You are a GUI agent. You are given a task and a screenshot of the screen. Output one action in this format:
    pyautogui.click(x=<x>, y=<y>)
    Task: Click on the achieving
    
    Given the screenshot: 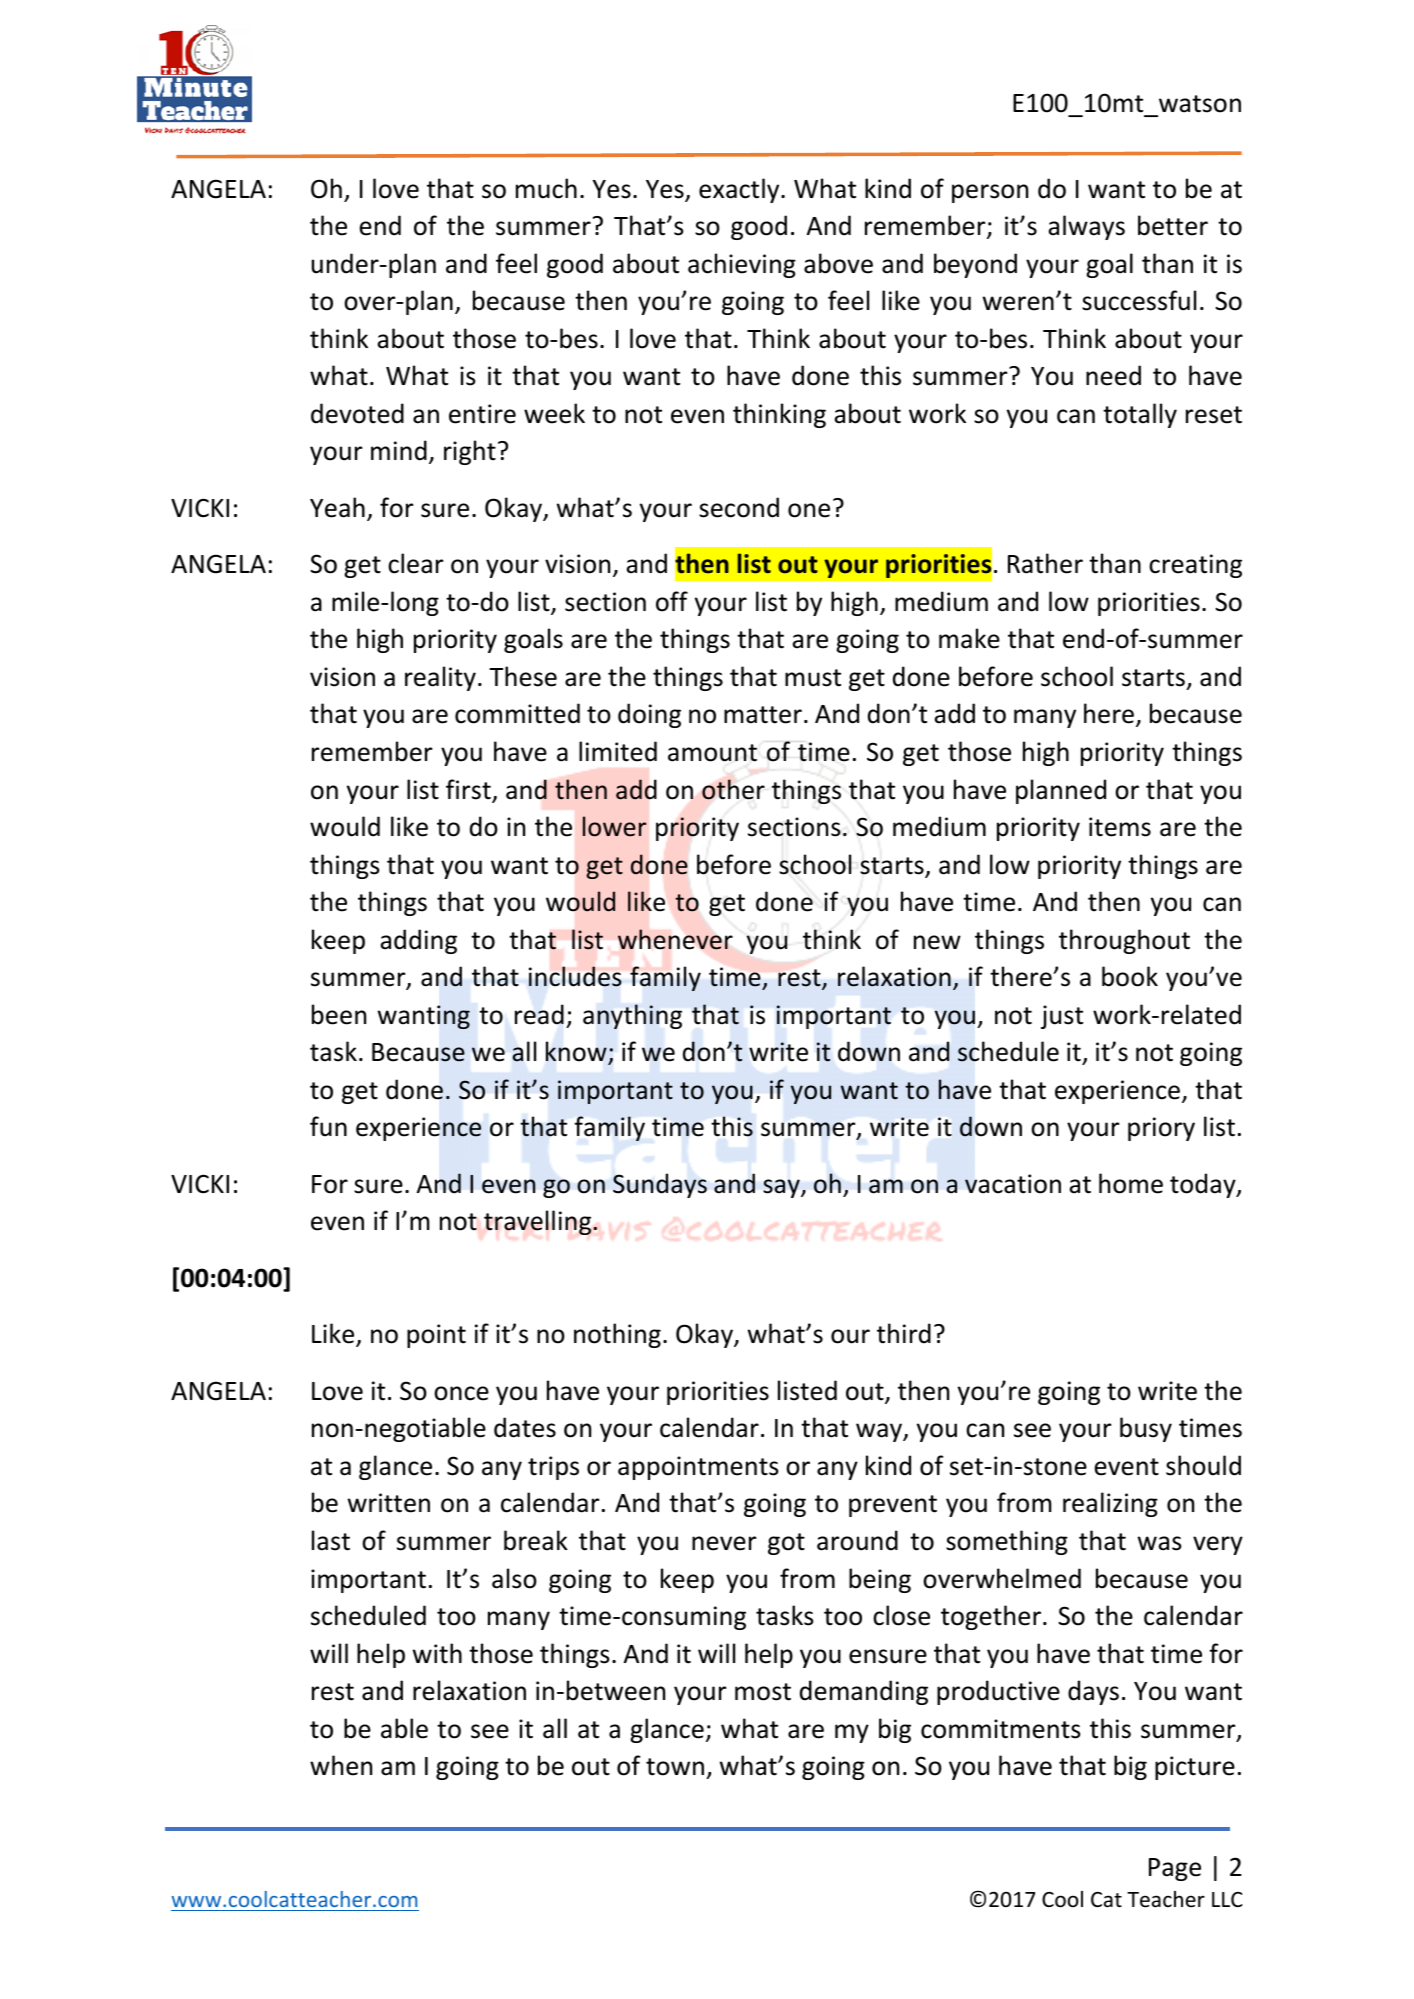 What is the action you would take?
    pyautogui.click(x=742, y=265)
